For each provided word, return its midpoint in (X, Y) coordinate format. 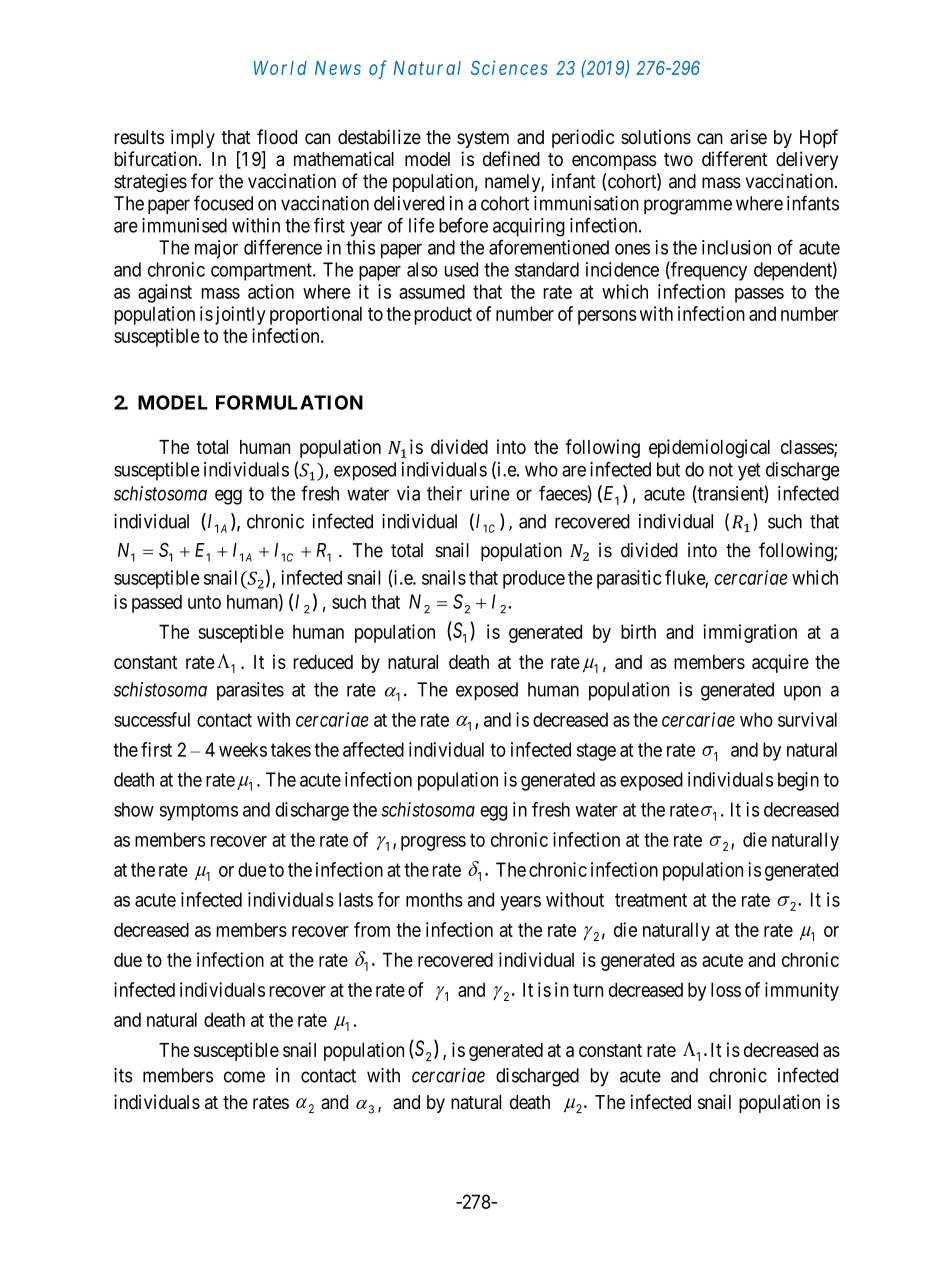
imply (193, 138)
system (483, 139)
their (444, 493)
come (244, 1077)
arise (748, 136)
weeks (243, 749)
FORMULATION (289, 402)
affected (373, 749)
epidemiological (709, 448)
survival (807, 719)
